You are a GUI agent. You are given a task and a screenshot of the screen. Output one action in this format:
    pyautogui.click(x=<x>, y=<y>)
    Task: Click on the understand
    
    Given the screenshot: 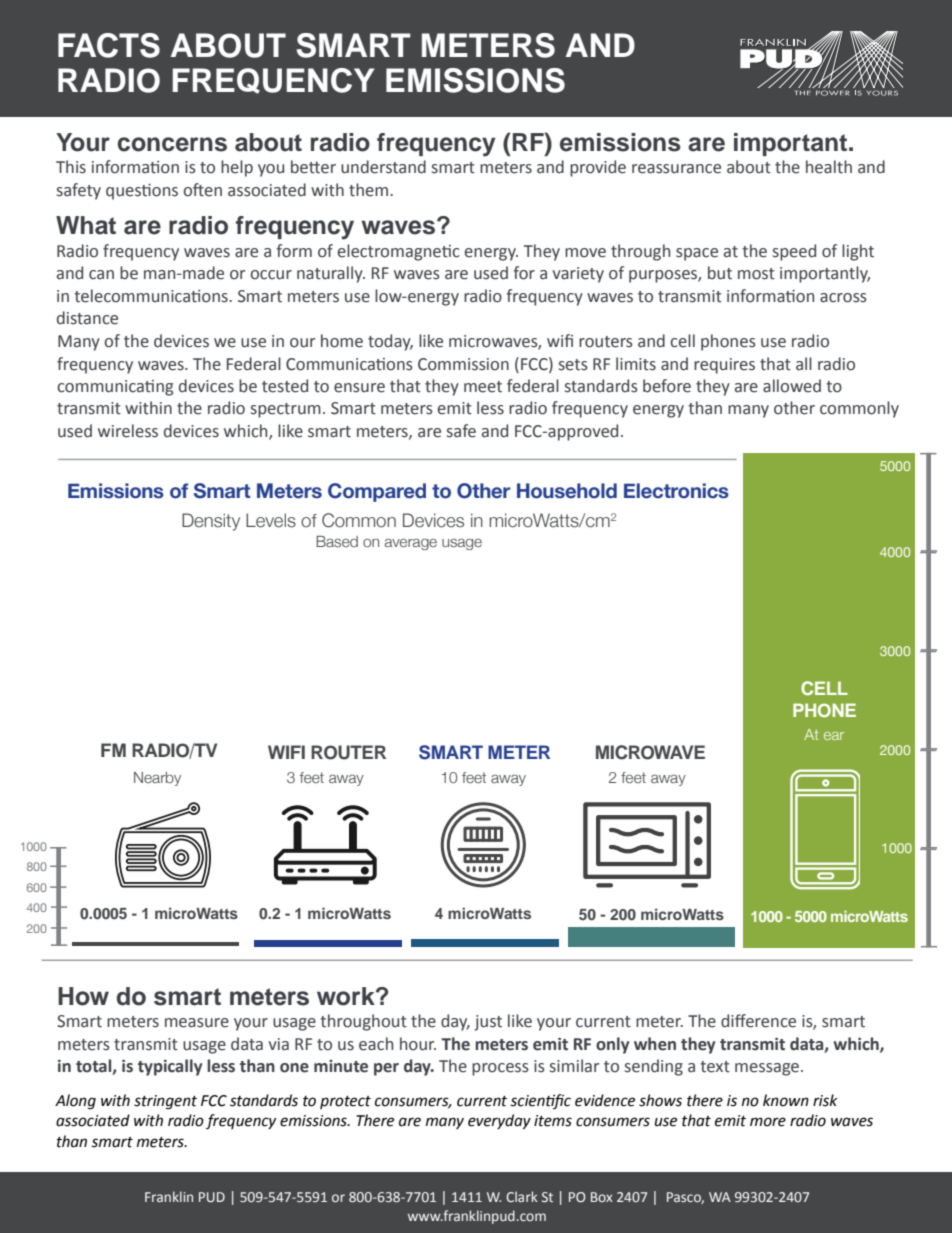 What is the action you would take?
    pyautogui.click(x=383, y=167)
